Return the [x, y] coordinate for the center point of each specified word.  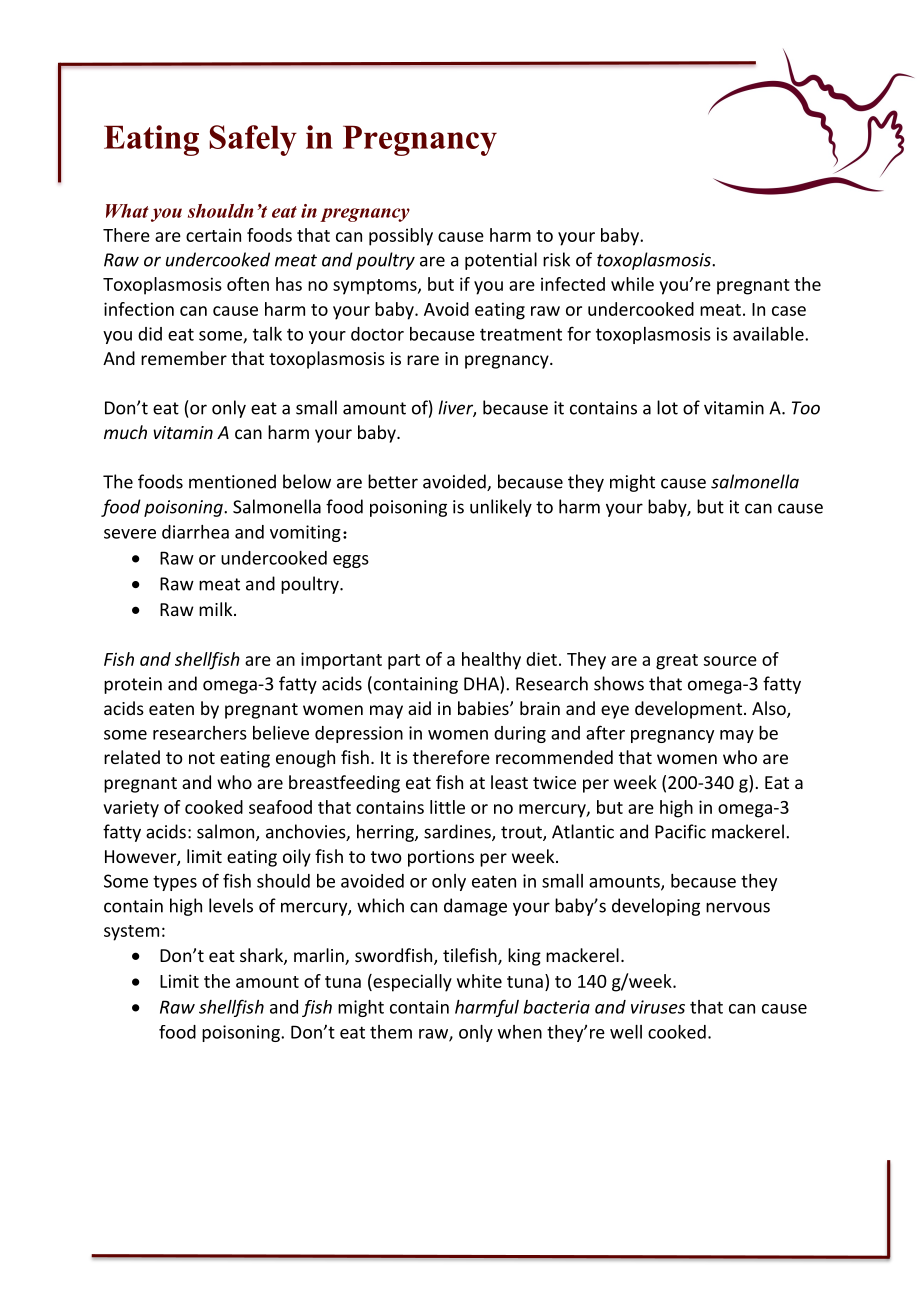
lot [667, 407]
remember [184, 358]
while [632, 284]
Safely [253, 140]
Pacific [680, 831]
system [131, 933]
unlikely [501, 508]
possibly [401, 237]
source [730, 661]
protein [133, 685]
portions [441, 858]
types [175, 883]
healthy [491, 661]
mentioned [232, 481]
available [769, 334]
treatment [521, 334]
